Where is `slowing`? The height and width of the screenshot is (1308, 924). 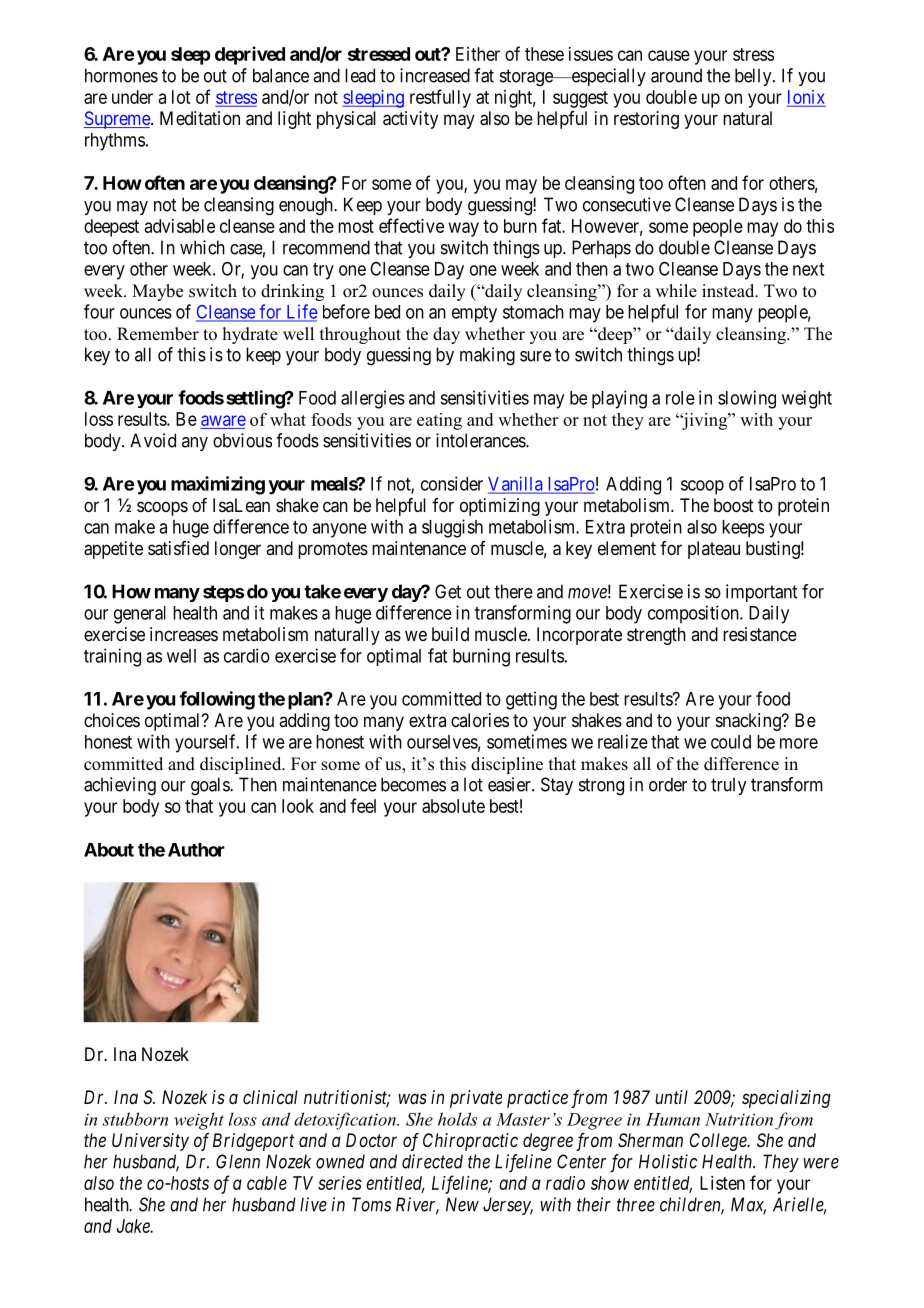
slowing is located at coordinates (747, 399).
